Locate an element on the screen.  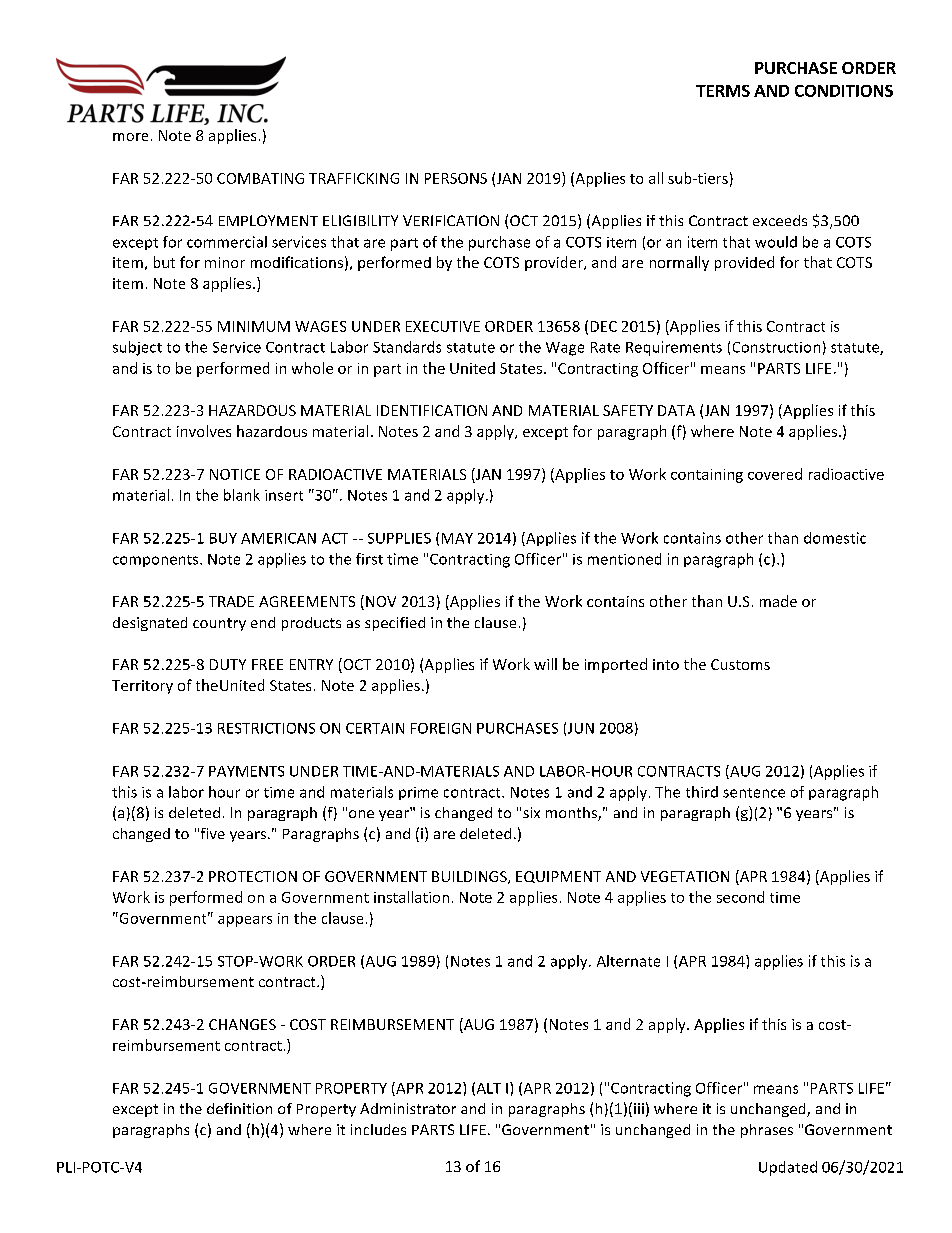
COMBATING is located at coordinates (260, 178).
